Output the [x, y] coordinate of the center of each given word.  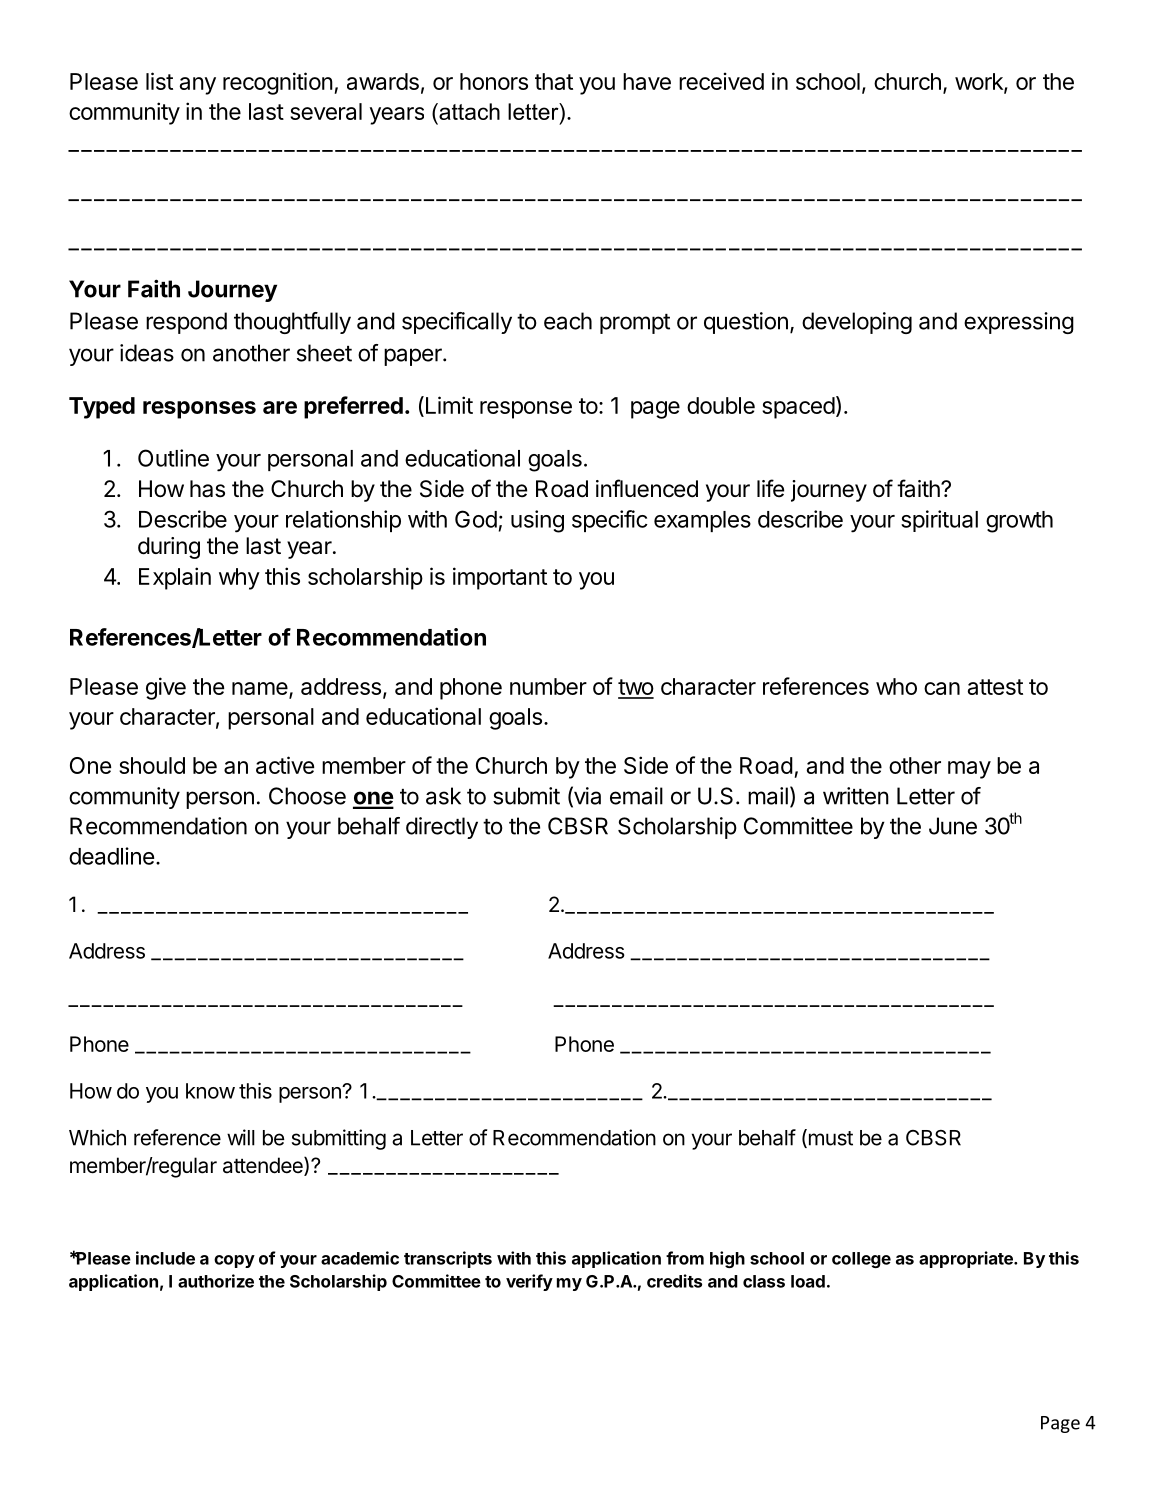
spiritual [939, 521]
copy [234, 1261]
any [198, 86]
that [554, 81]
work [980, 82]
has [207, 489]
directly [442, 828]
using [537, 521]
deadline [111, 856]
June [953, 826]
